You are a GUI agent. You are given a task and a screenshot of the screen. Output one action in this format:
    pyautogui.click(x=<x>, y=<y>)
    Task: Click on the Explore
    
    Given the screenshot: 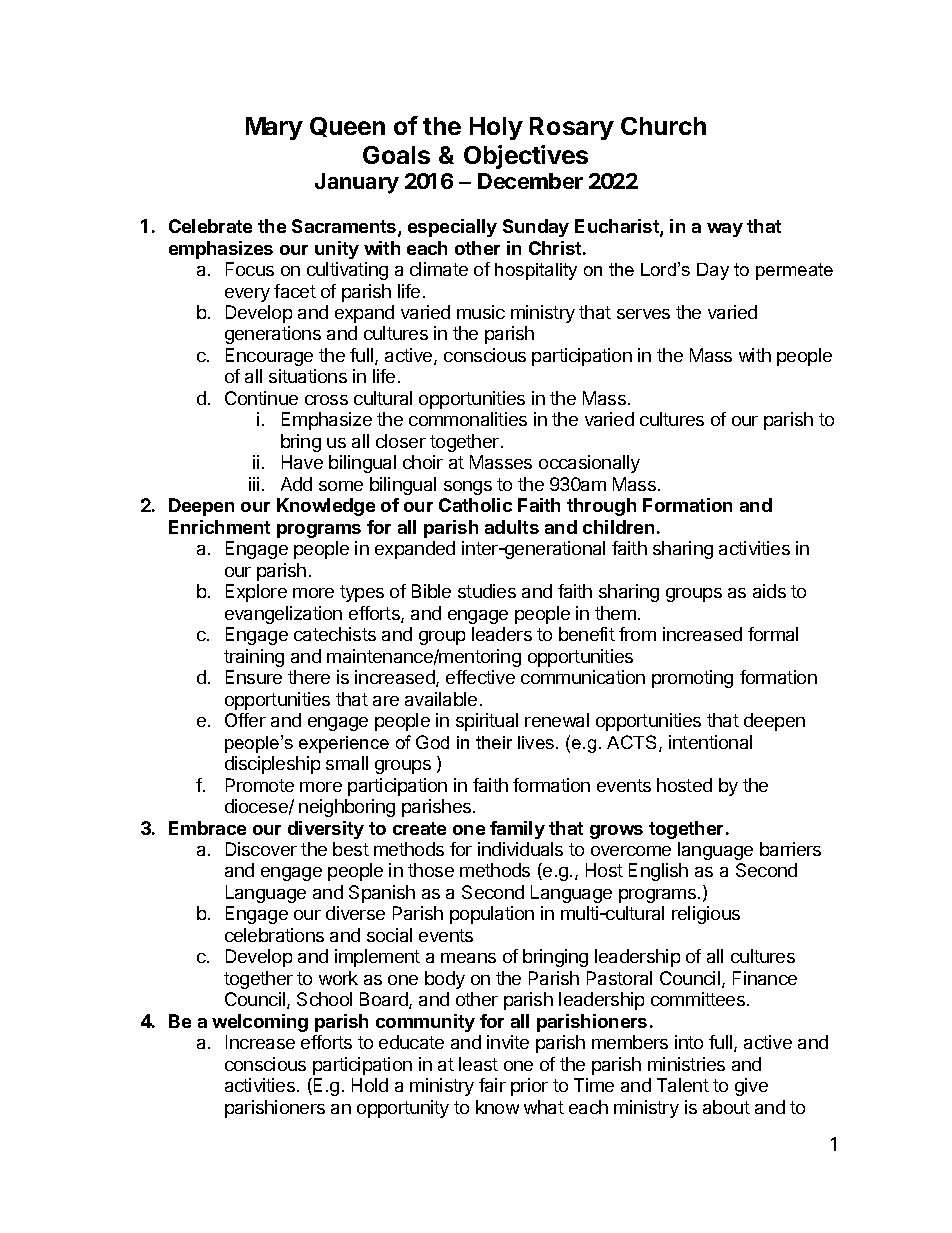 What is the action you would take?
    pyautogui.click(x=256, y=593)
